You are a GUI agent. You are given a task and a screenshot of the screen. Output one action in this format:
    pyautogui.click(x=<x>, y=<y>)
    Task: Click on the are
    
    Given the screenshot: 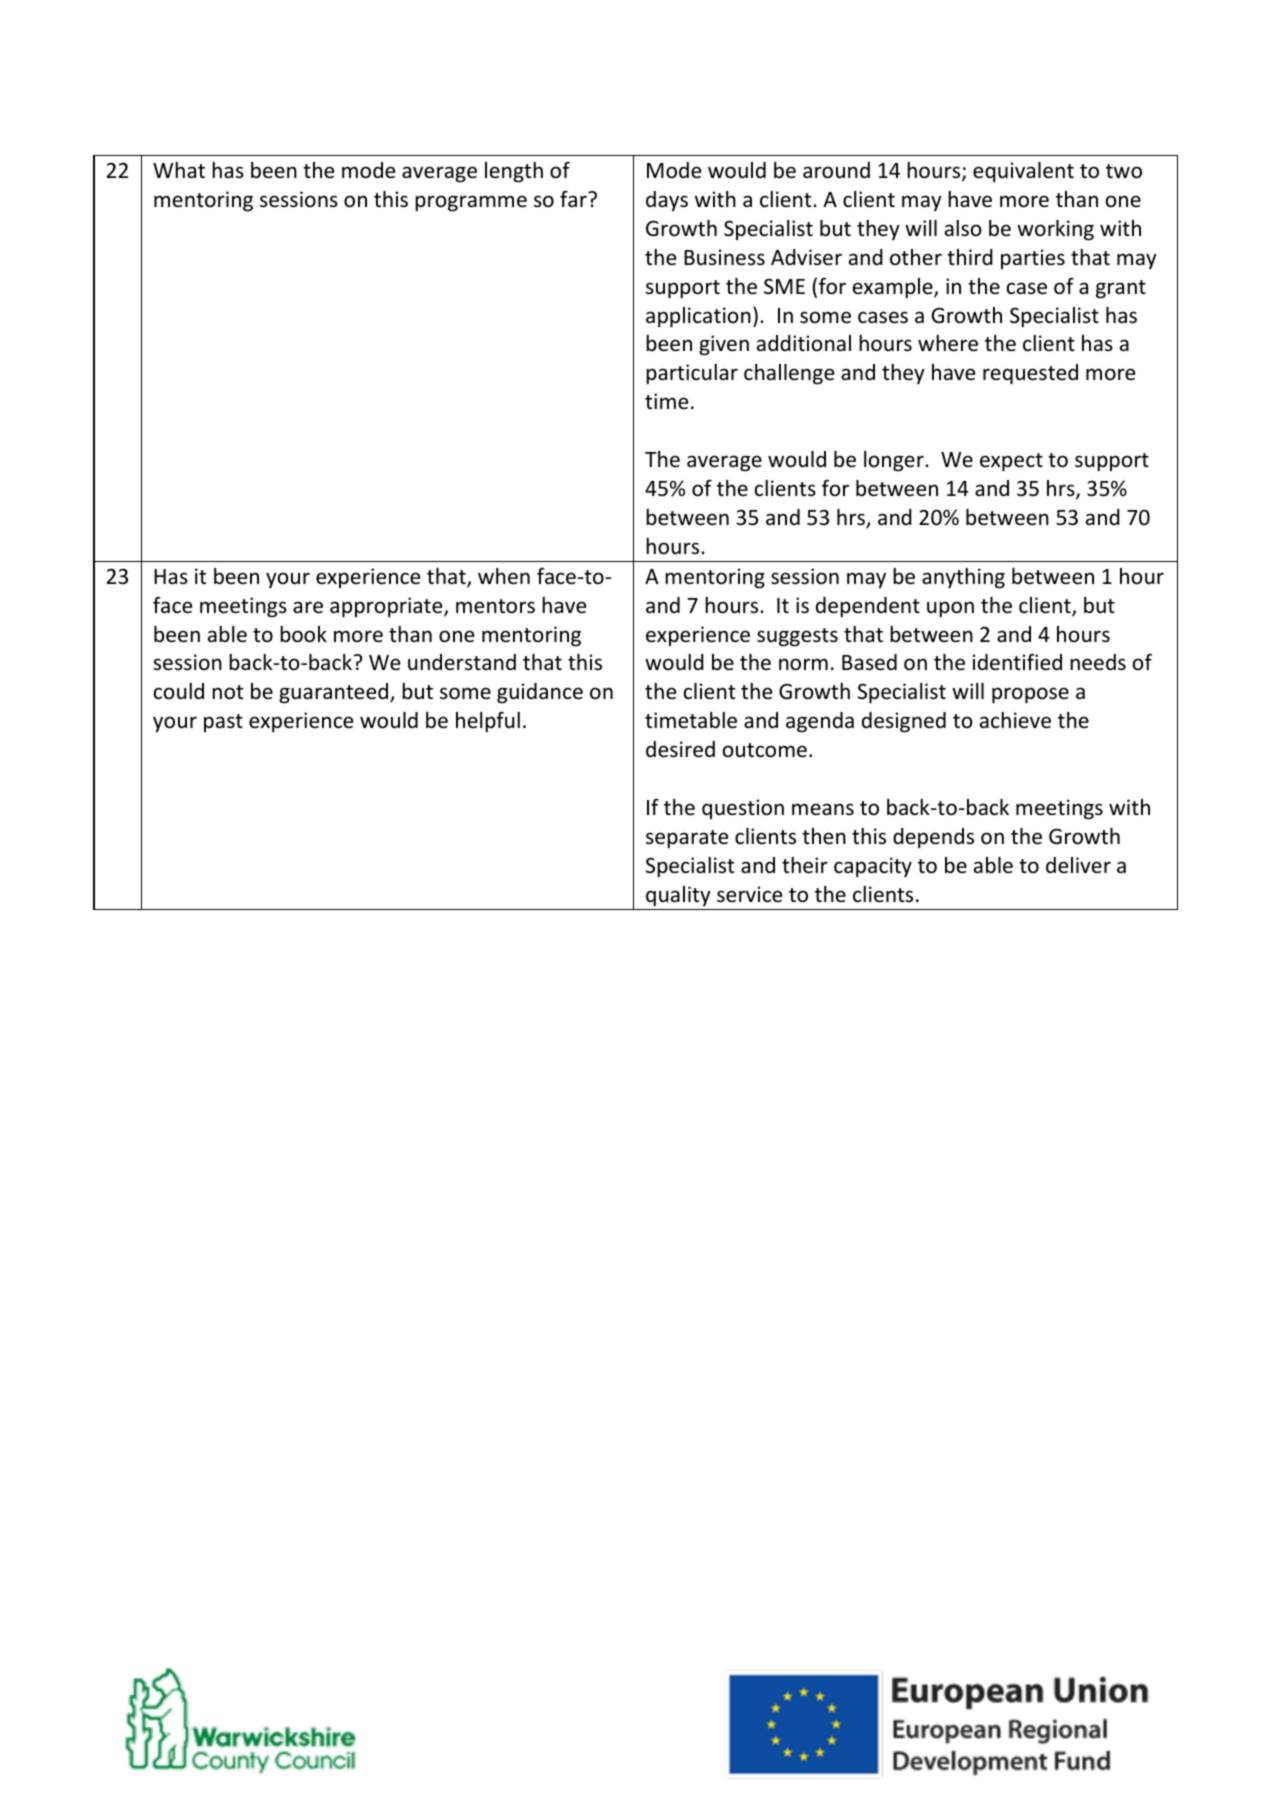 What is the action you would take?
    pyautogui.click(x=308, y=607)
